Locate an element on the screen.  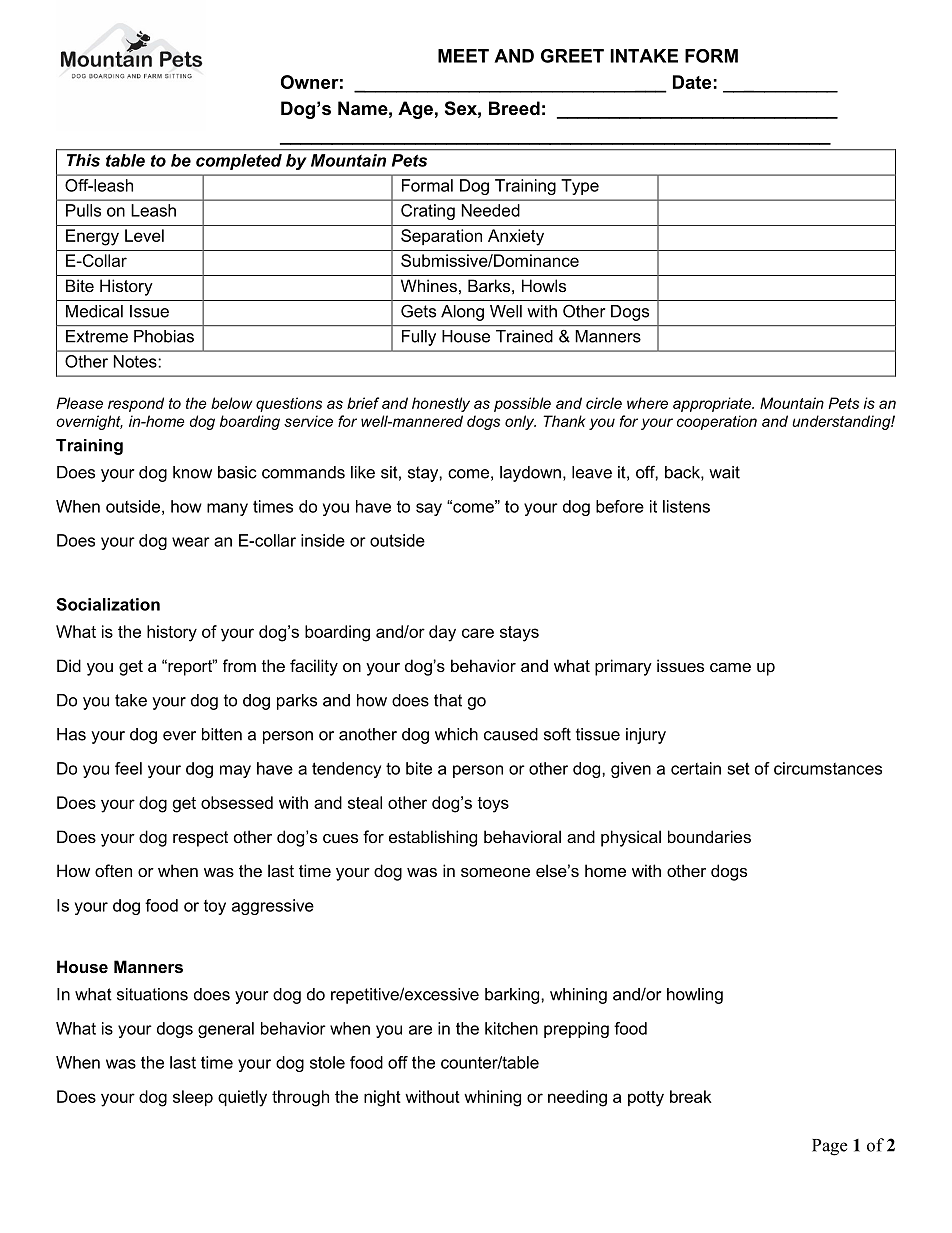
Date is located at coordinates (692, 82).
